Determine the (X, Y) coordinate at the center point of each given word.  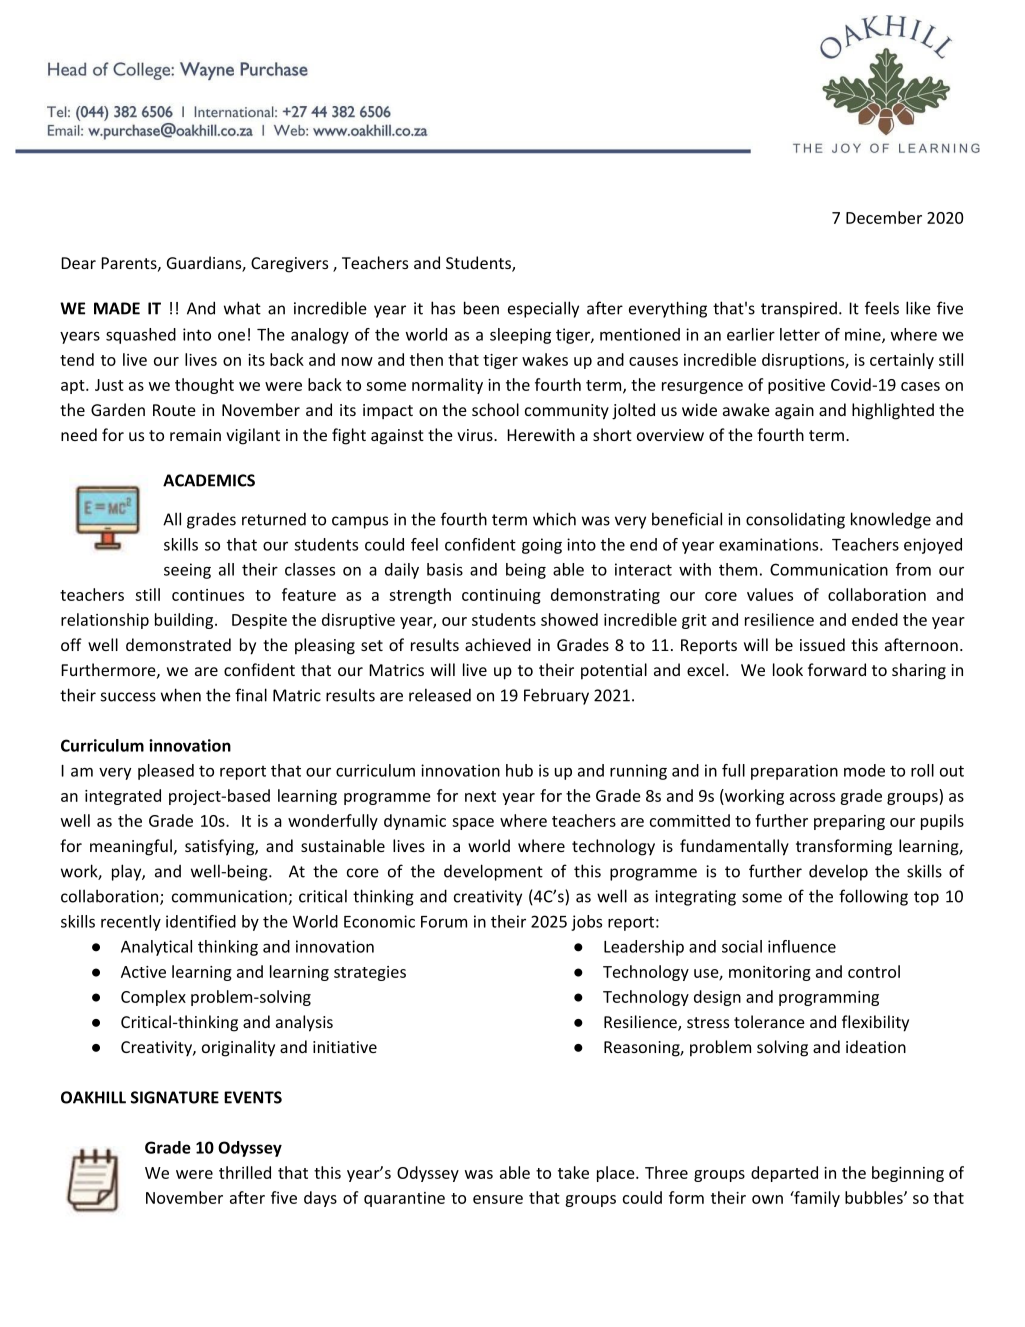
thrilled (245, 1172)
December (884, 217)
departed (784, 1174)
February (556, 696)
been (481, 308)
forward (837, 669)
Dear (78, 263)
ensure (498, 1199)
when (181, 695)
